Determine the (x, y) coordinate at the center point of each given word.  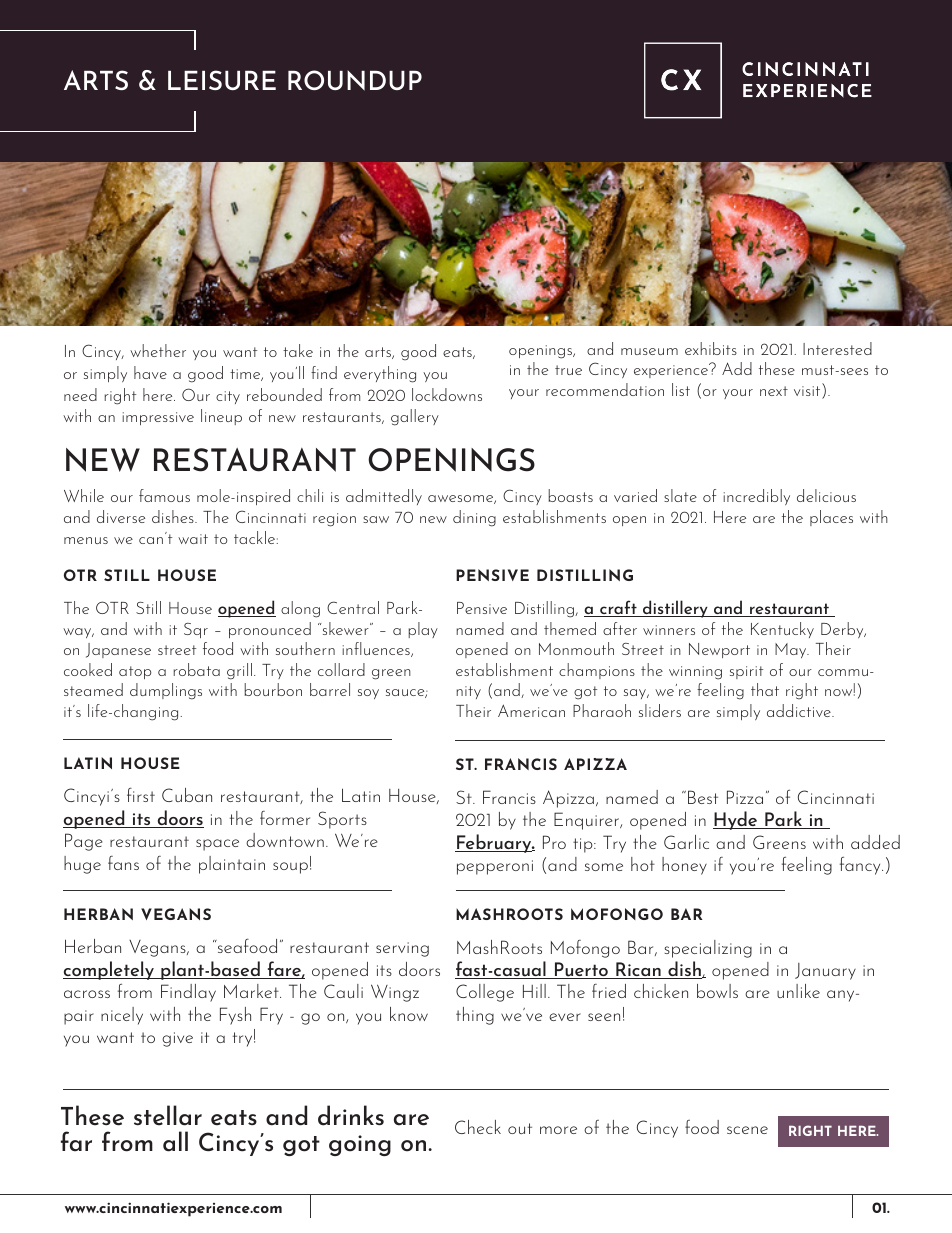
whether (158, 350)
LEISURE (222, 80)
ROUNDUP (355, 80)
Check (478, 1127)
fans (123, 863)
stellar (168, 1115)
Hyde (736, 820)
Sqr (196, 630)
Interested (837, 348)
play (423, 630)
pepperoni (495, 867)
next (774, 391)
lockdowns (447, 394)
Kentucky (782, 630)
